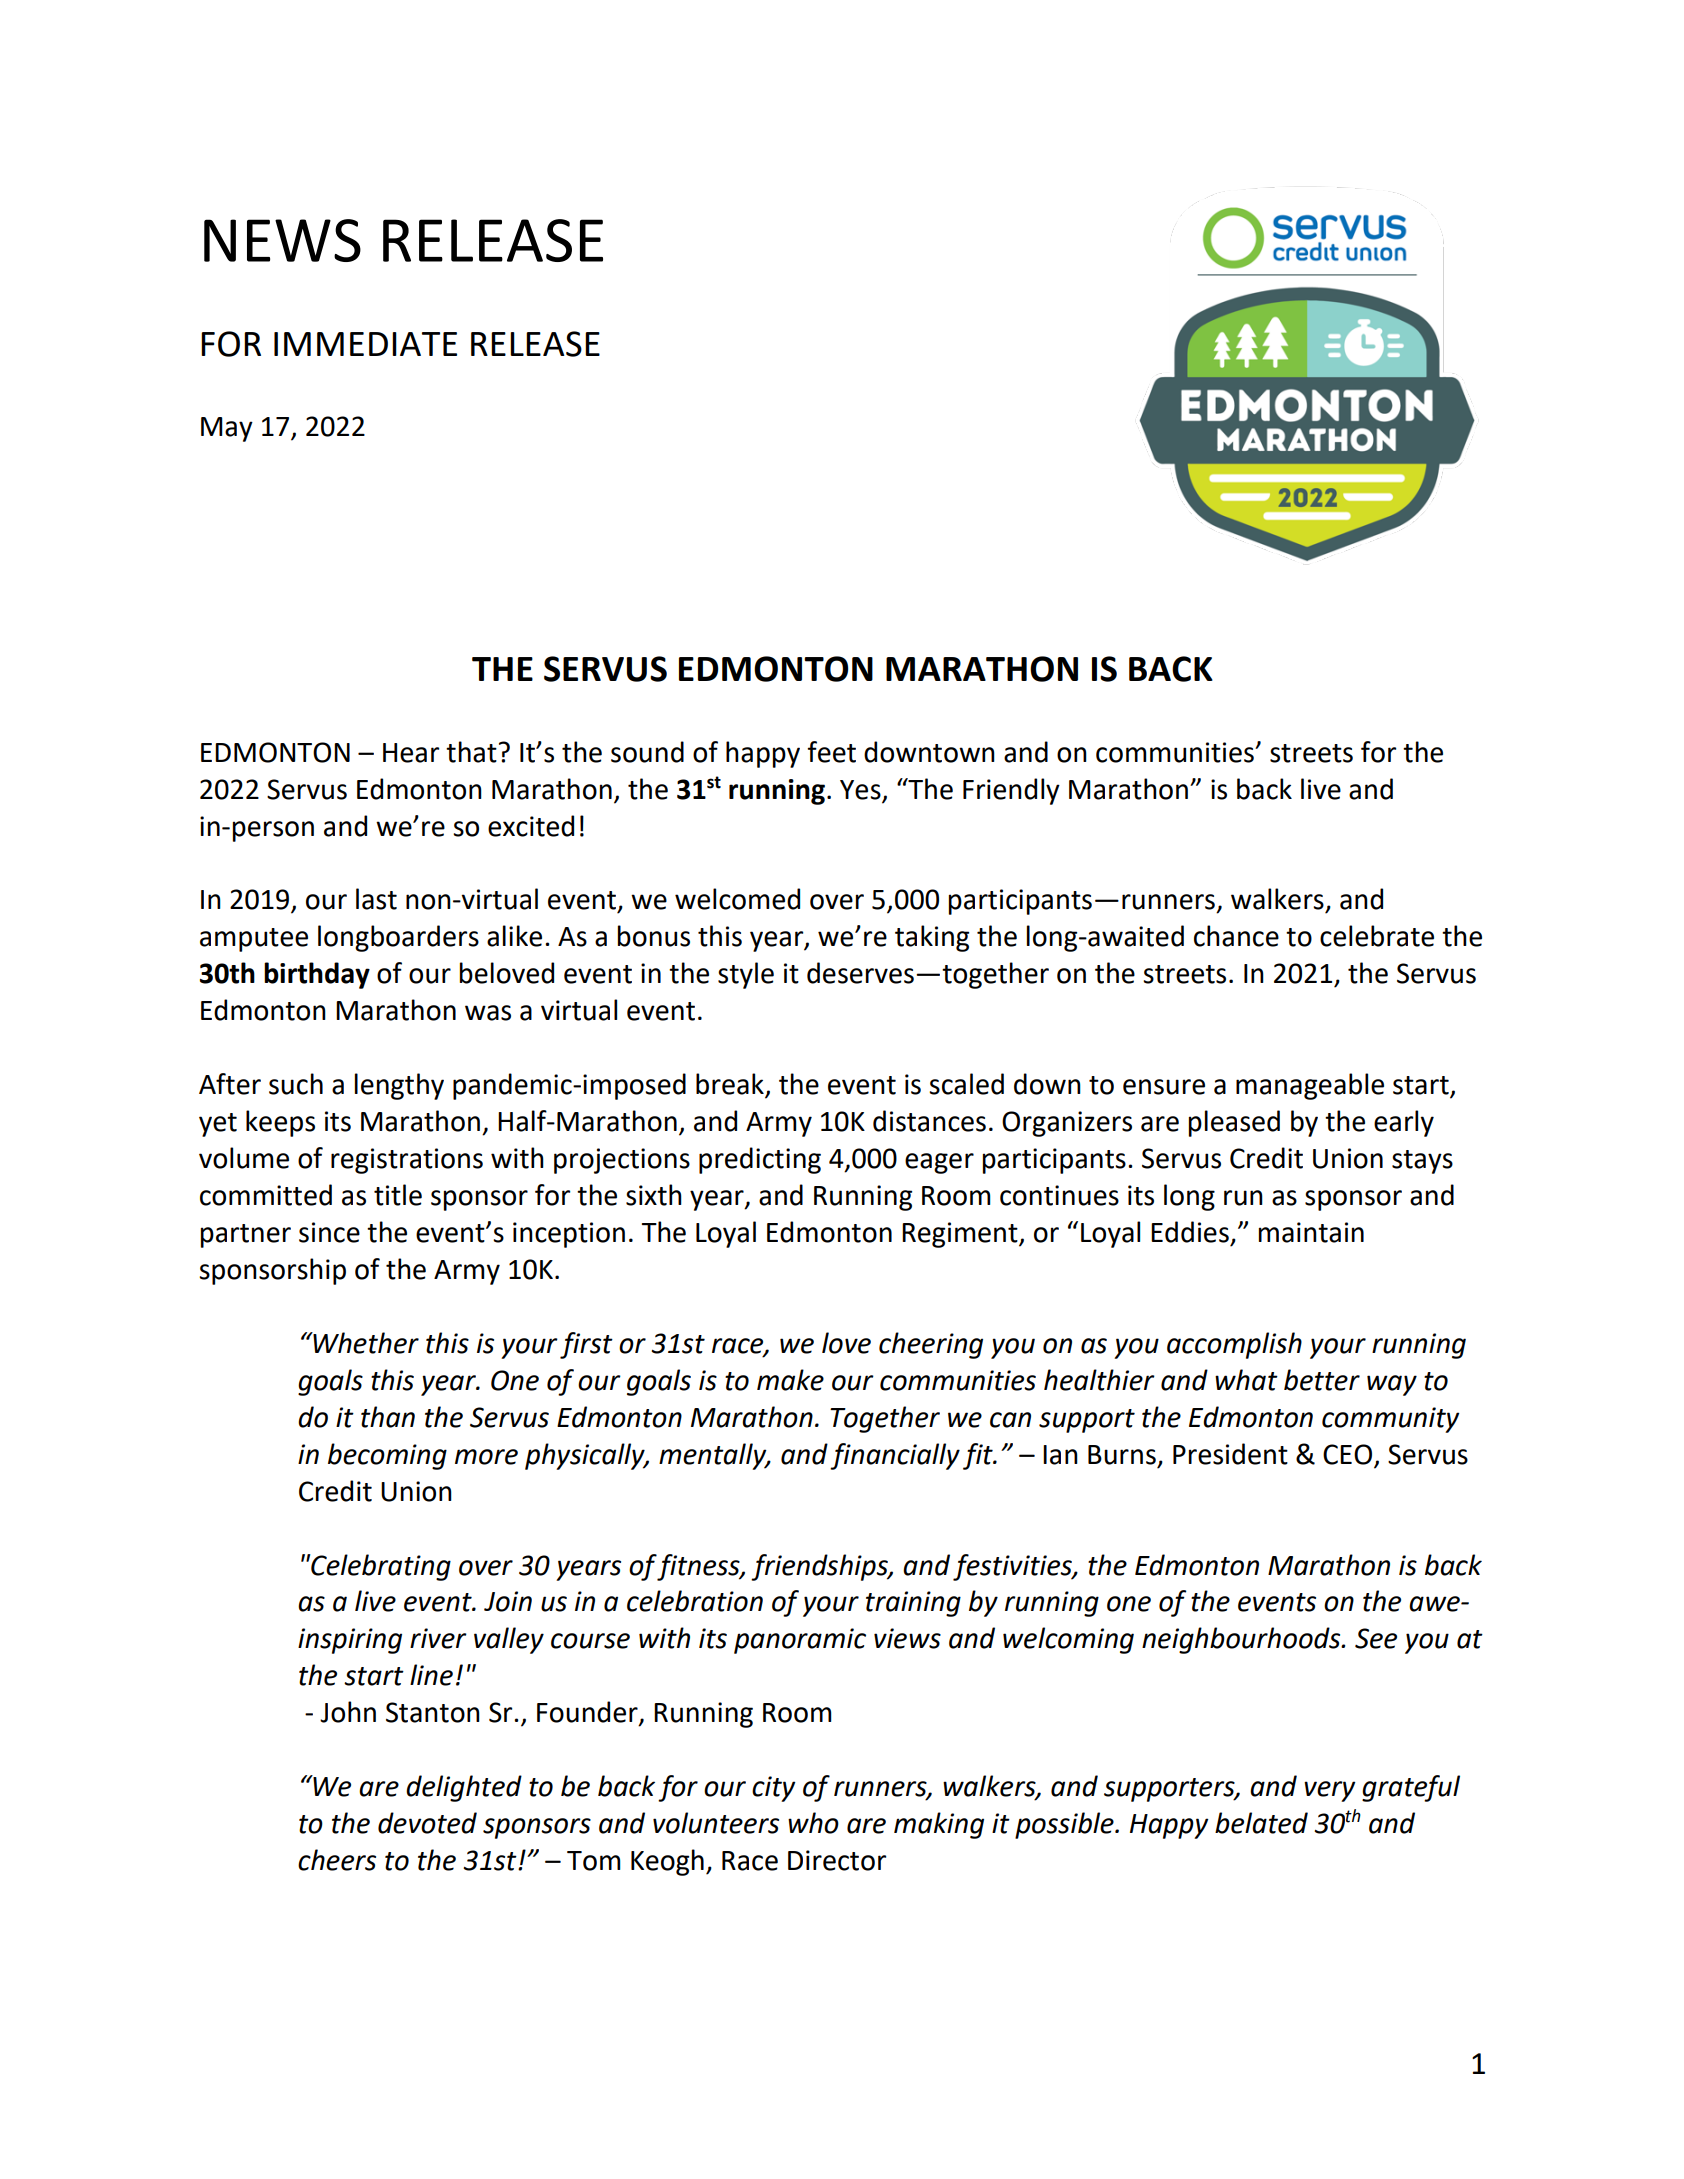  Describe the element at coordinates (282, 240) in the screenshot. I see `NEWS` at that location.
